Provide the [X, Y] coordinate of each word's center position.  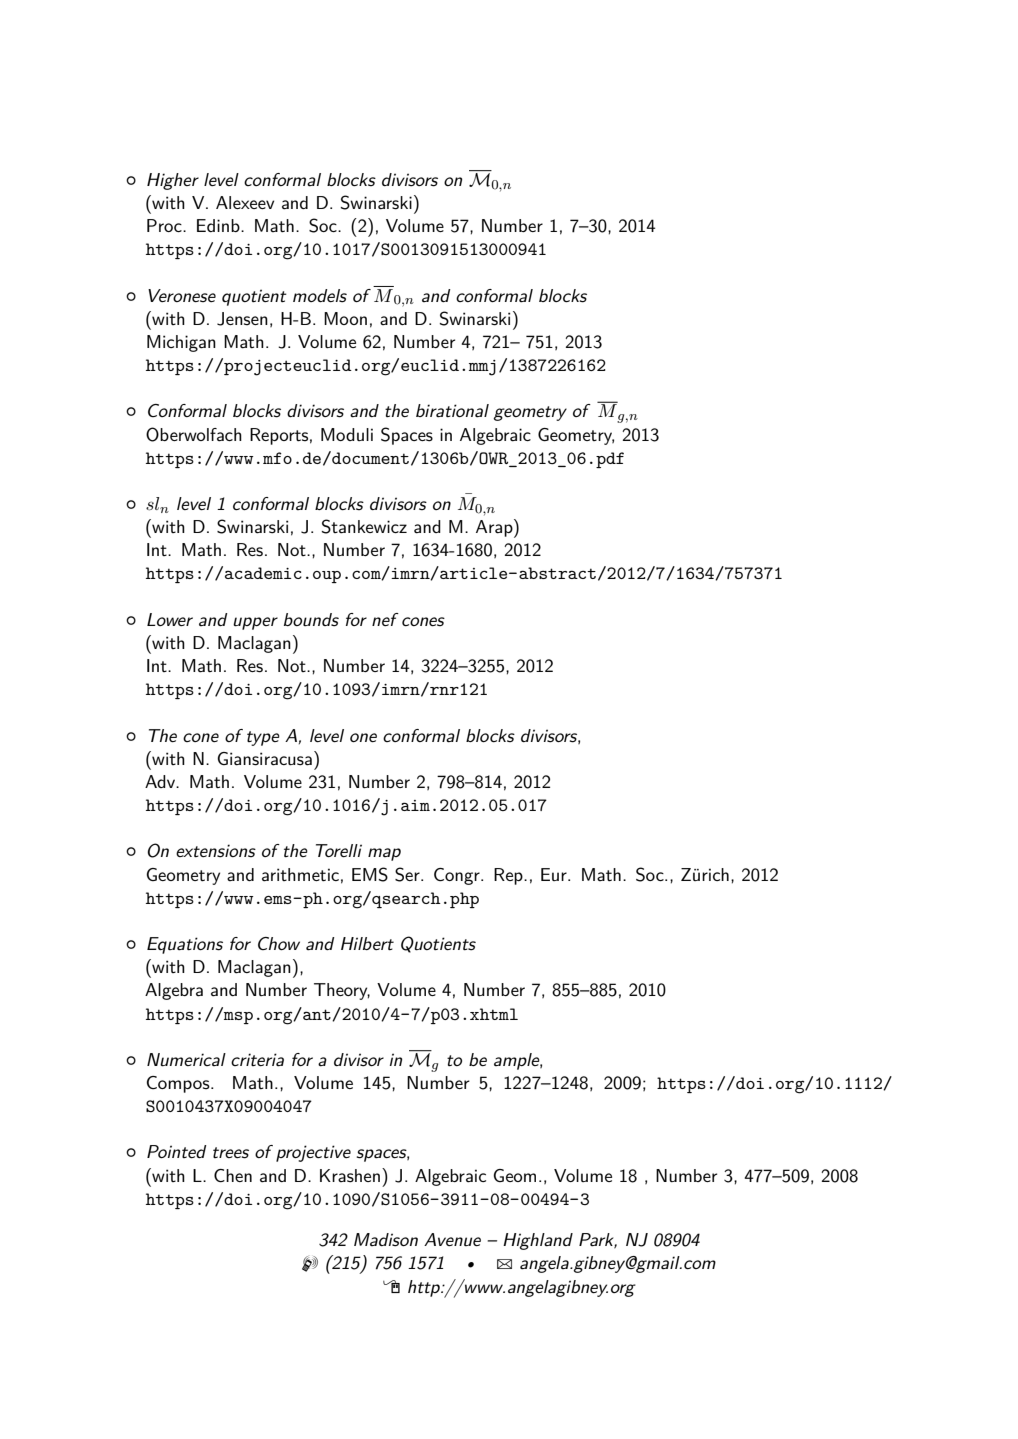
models [320, 296]
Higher [173, 181]
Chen [233, 1175]
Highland [538, 1241]
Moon [345, 318]
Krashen [350, 1176]
